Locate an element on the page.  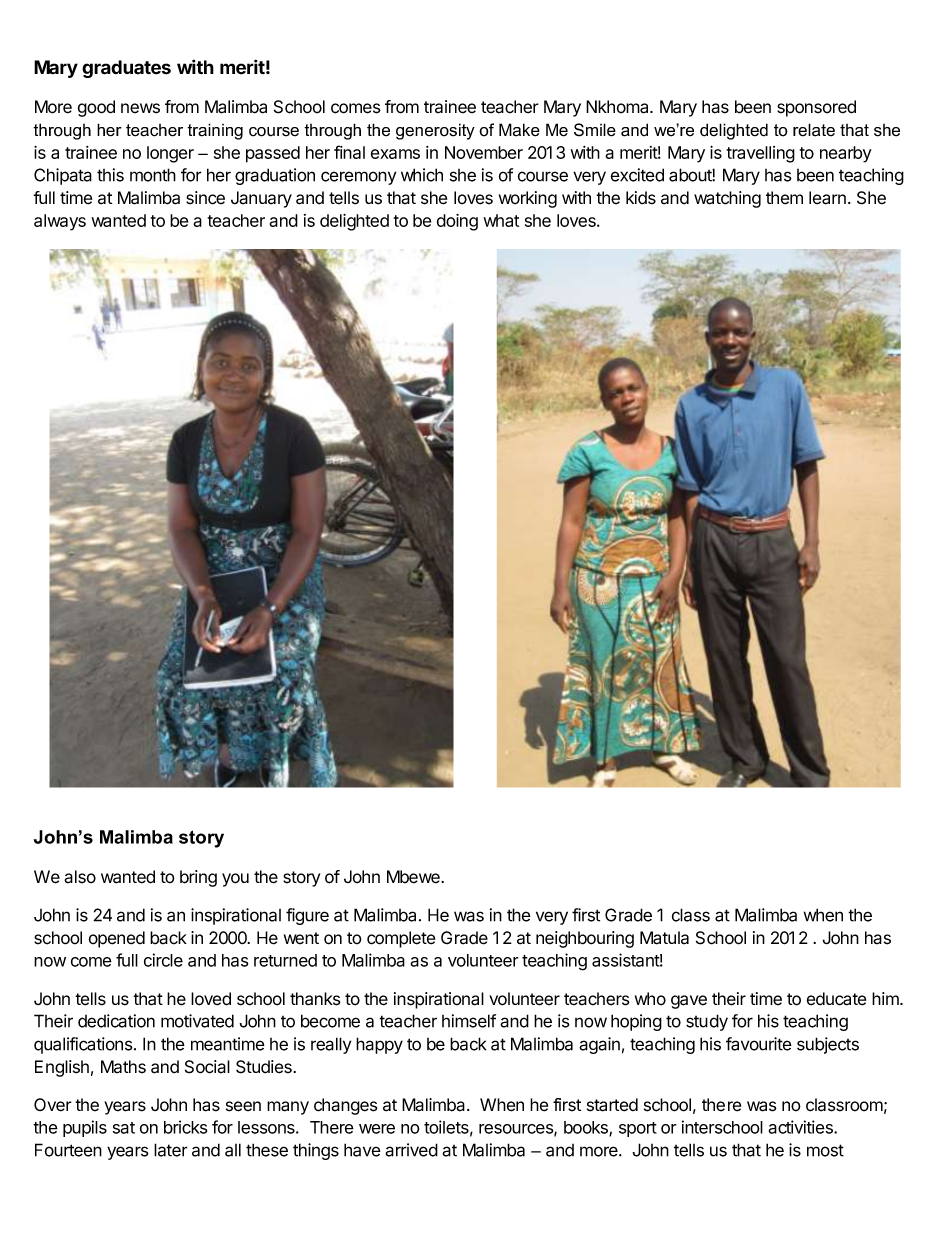
arrived is located at coordinates (411, 1150).
